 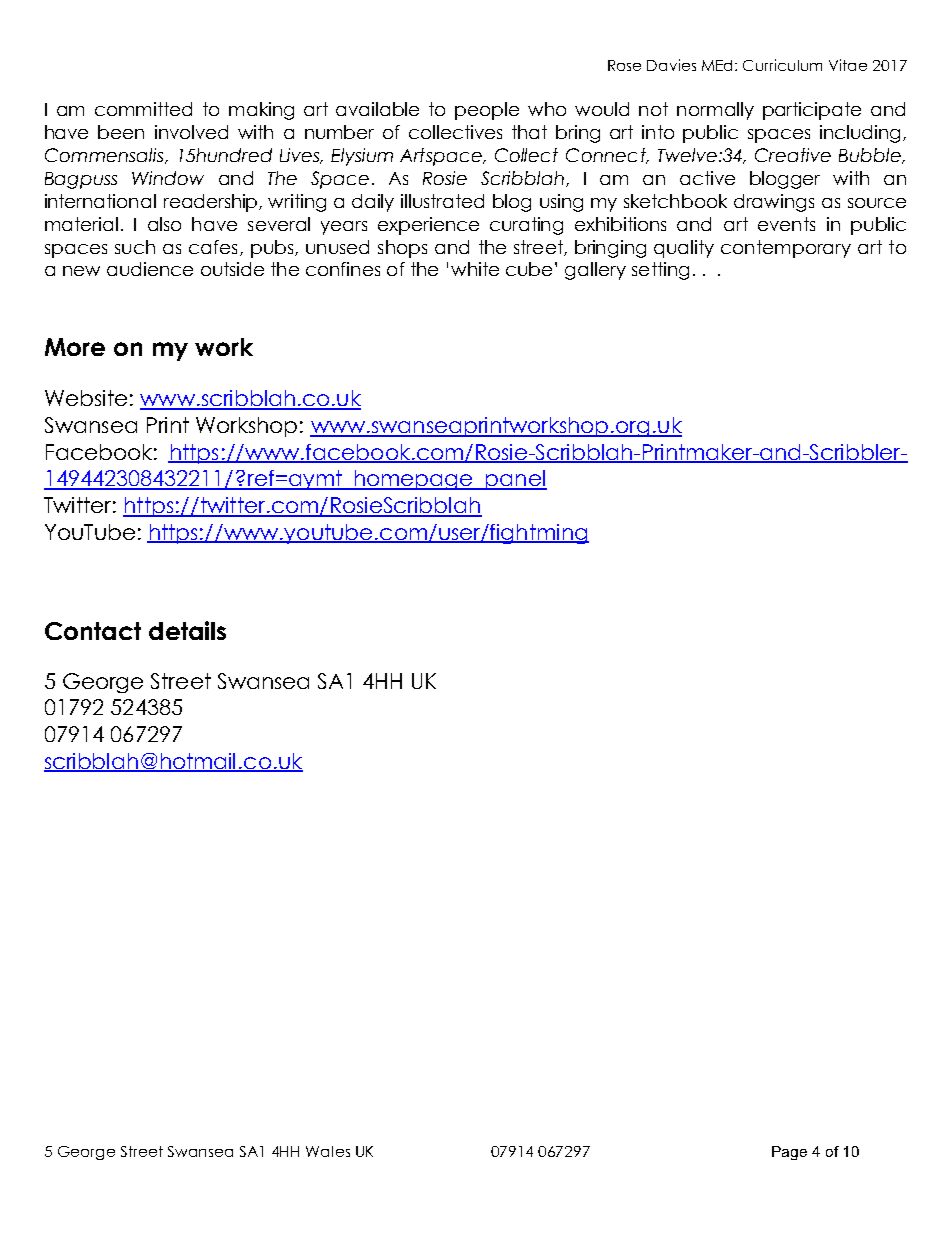 What do you see at coordinates (328, 1151) in the page?
I see `Wales` at bounding box center [328, 1151].
